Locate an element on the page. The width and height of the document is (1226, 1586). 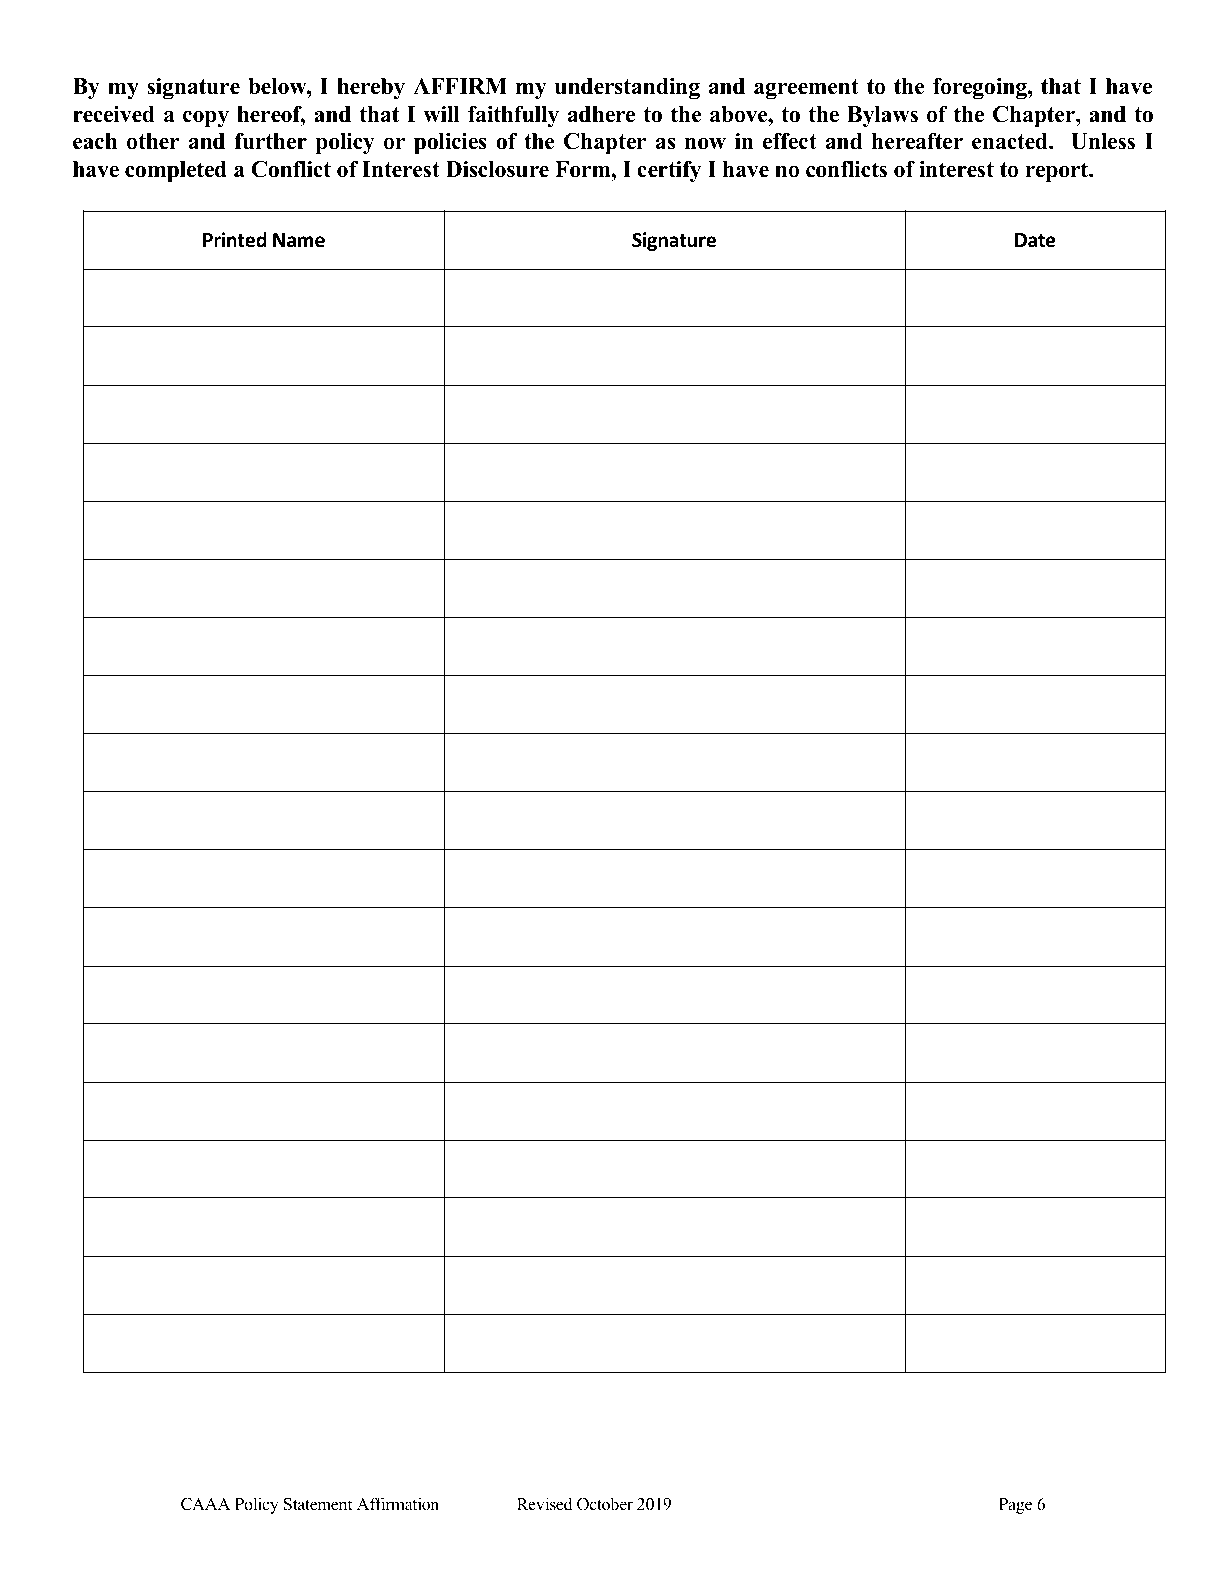
October is located at coordinates (605, 1504).
